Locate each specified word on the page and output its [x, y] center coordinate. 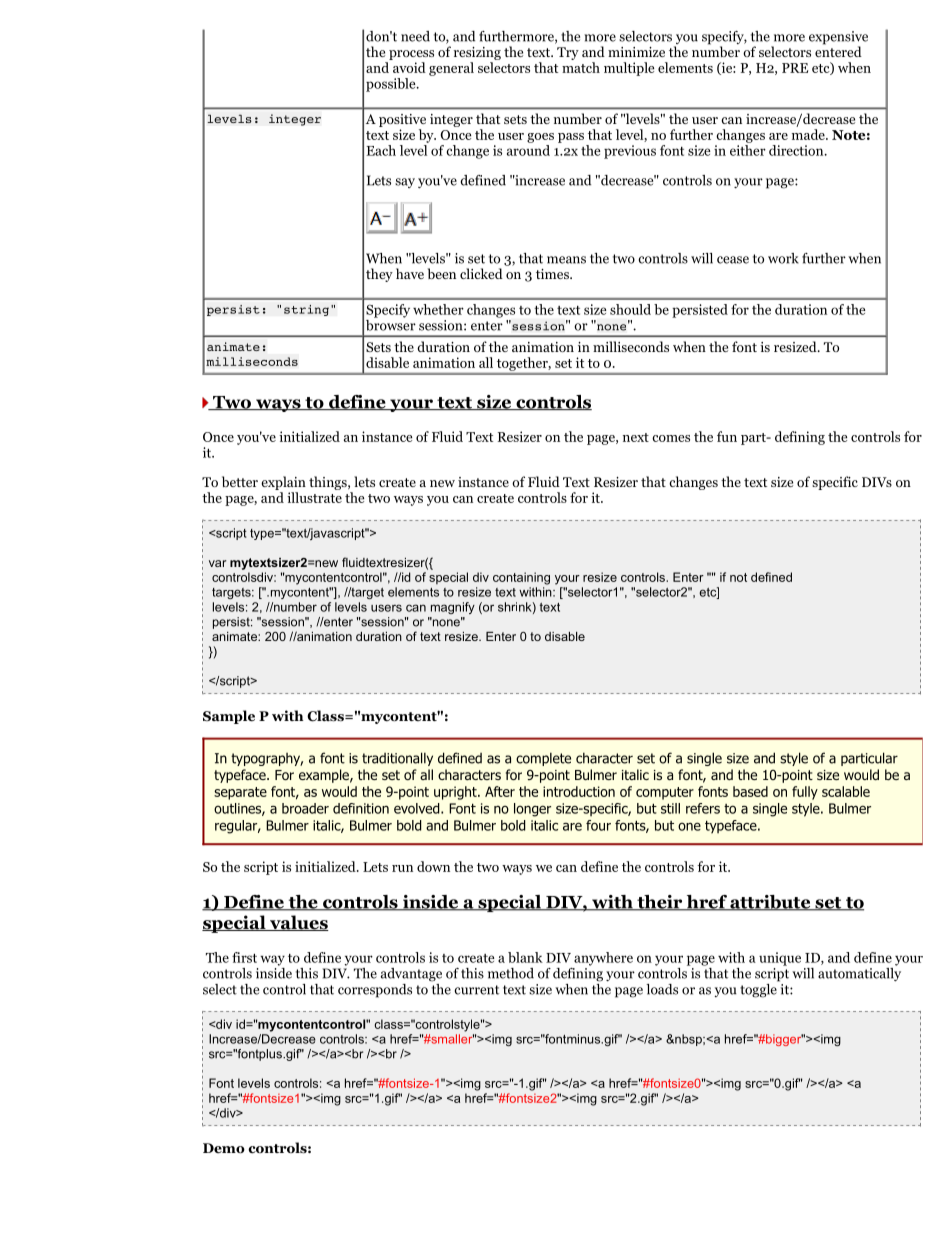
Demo [224, 1148]
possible [392, 85]
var [217, 563]
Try [568, 53]
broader [305, 808]
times [553, 274]
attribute [770, 903]
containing [521, 578]
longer [532, 810]
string [306, 310]
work [783, 258]
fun [727, 436]
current [476, 990]
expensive [838, 39]
